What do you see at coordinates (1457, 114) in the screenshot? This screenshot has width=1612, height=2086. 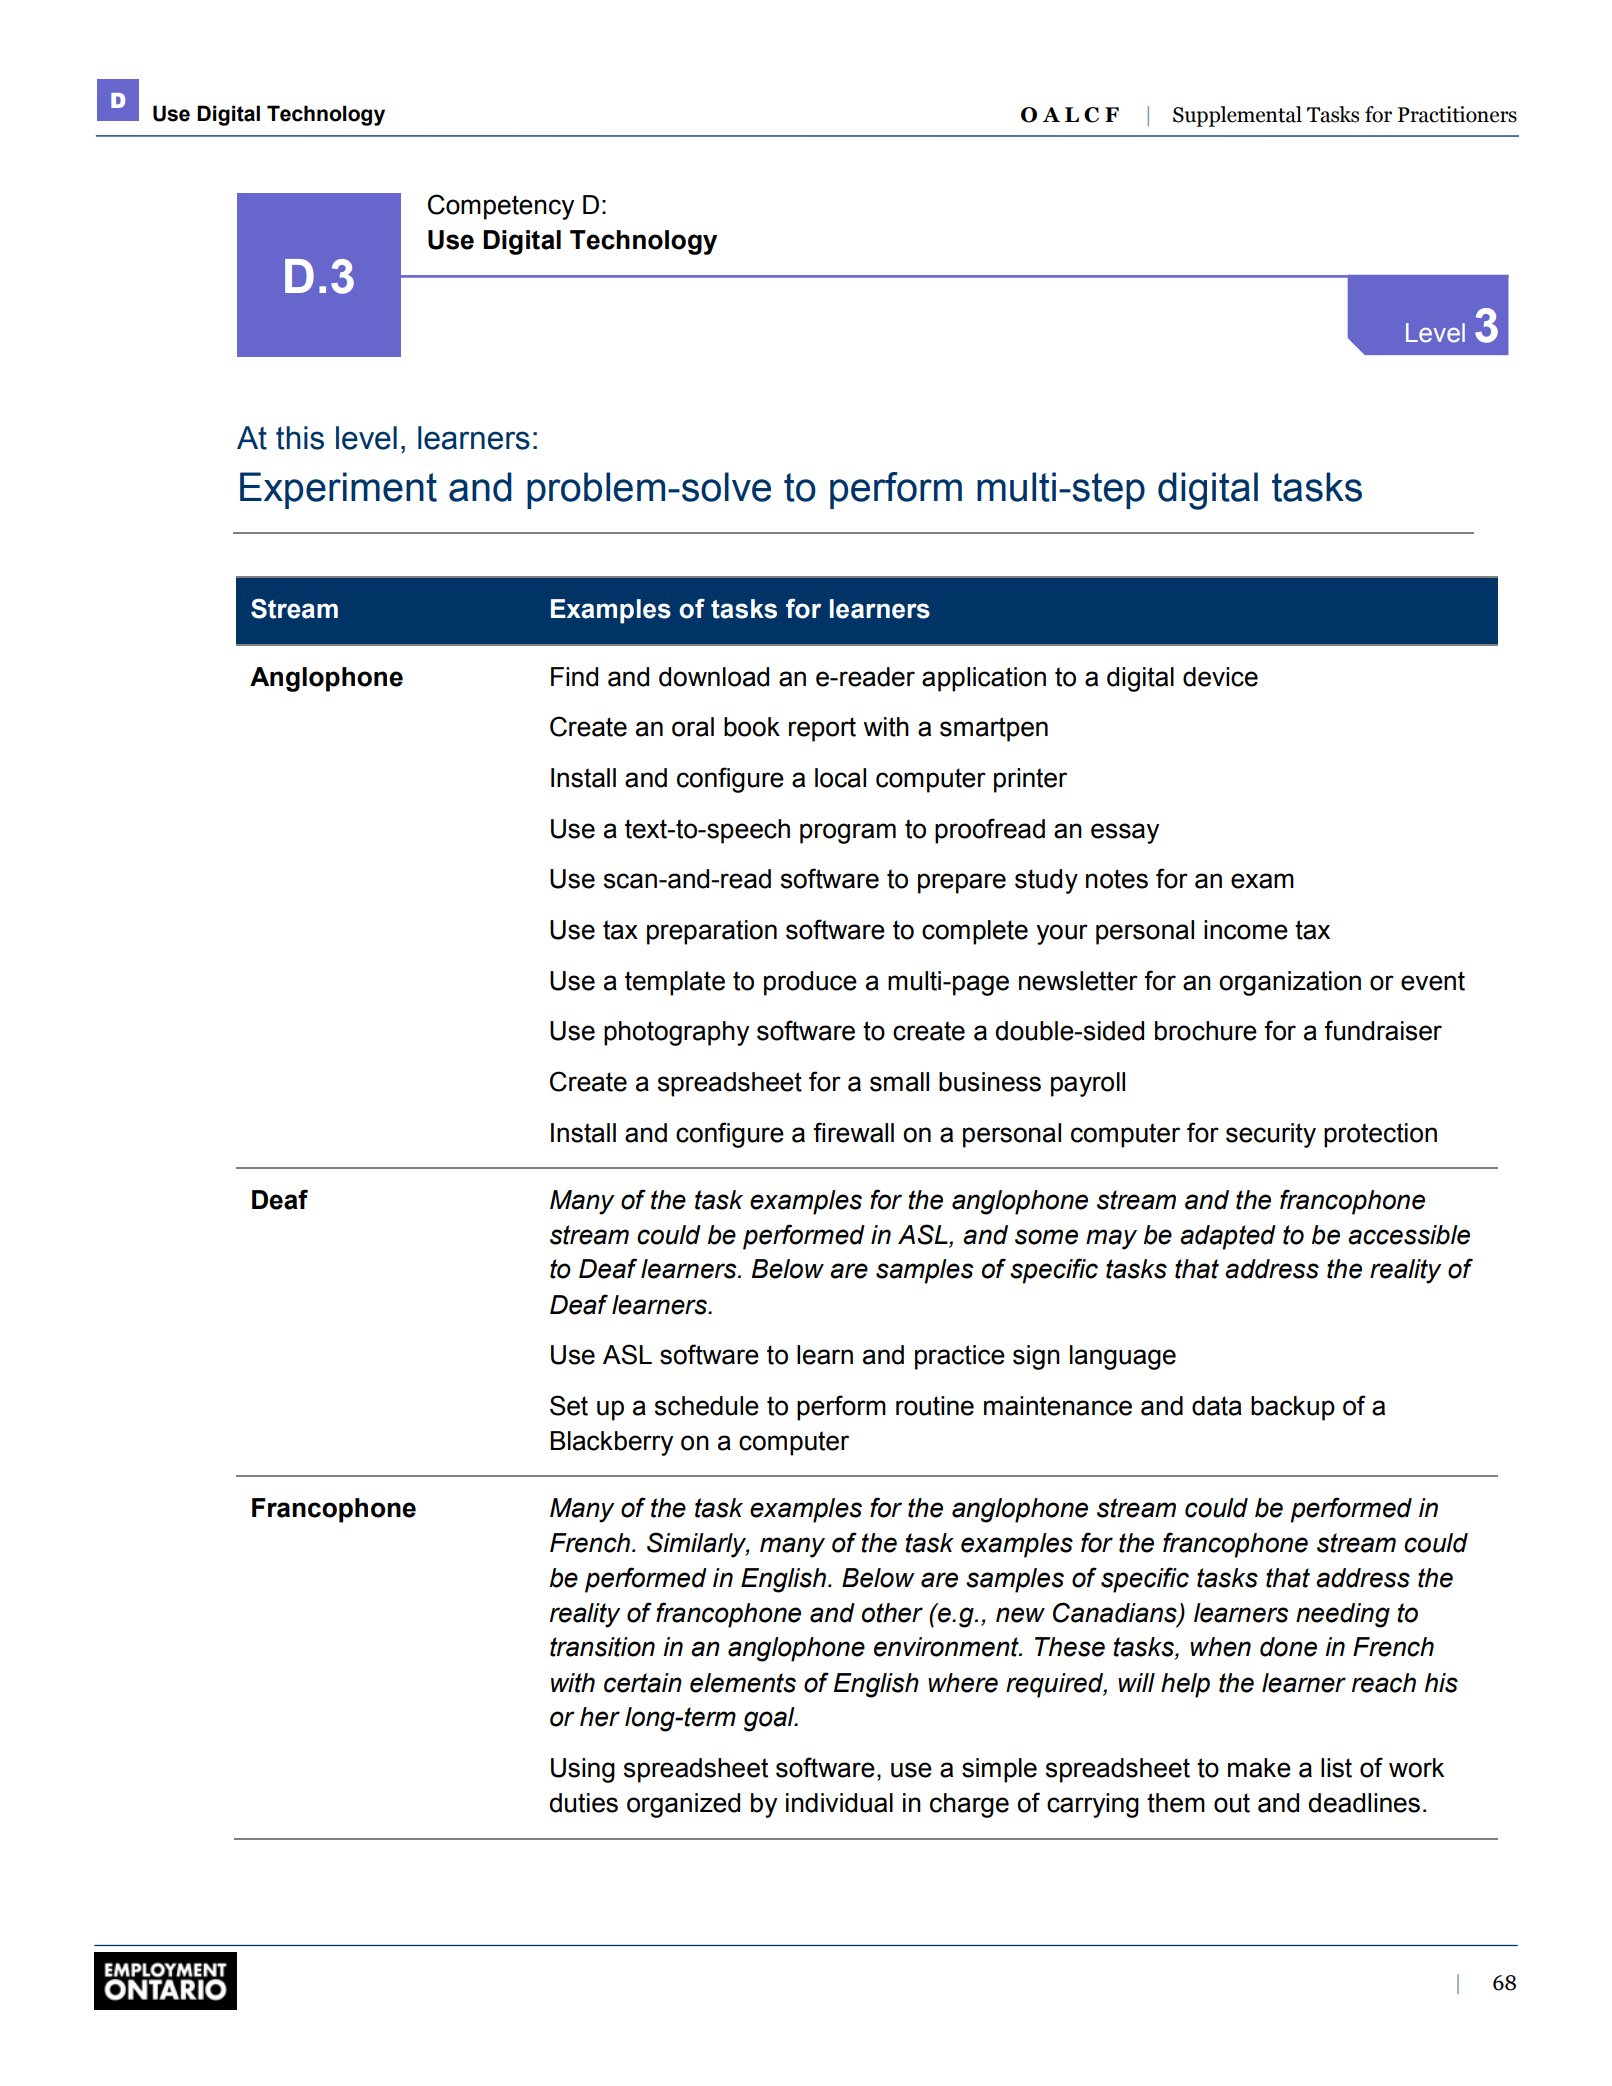 I see `Practitioners` at bounding box center [1457, 114].
